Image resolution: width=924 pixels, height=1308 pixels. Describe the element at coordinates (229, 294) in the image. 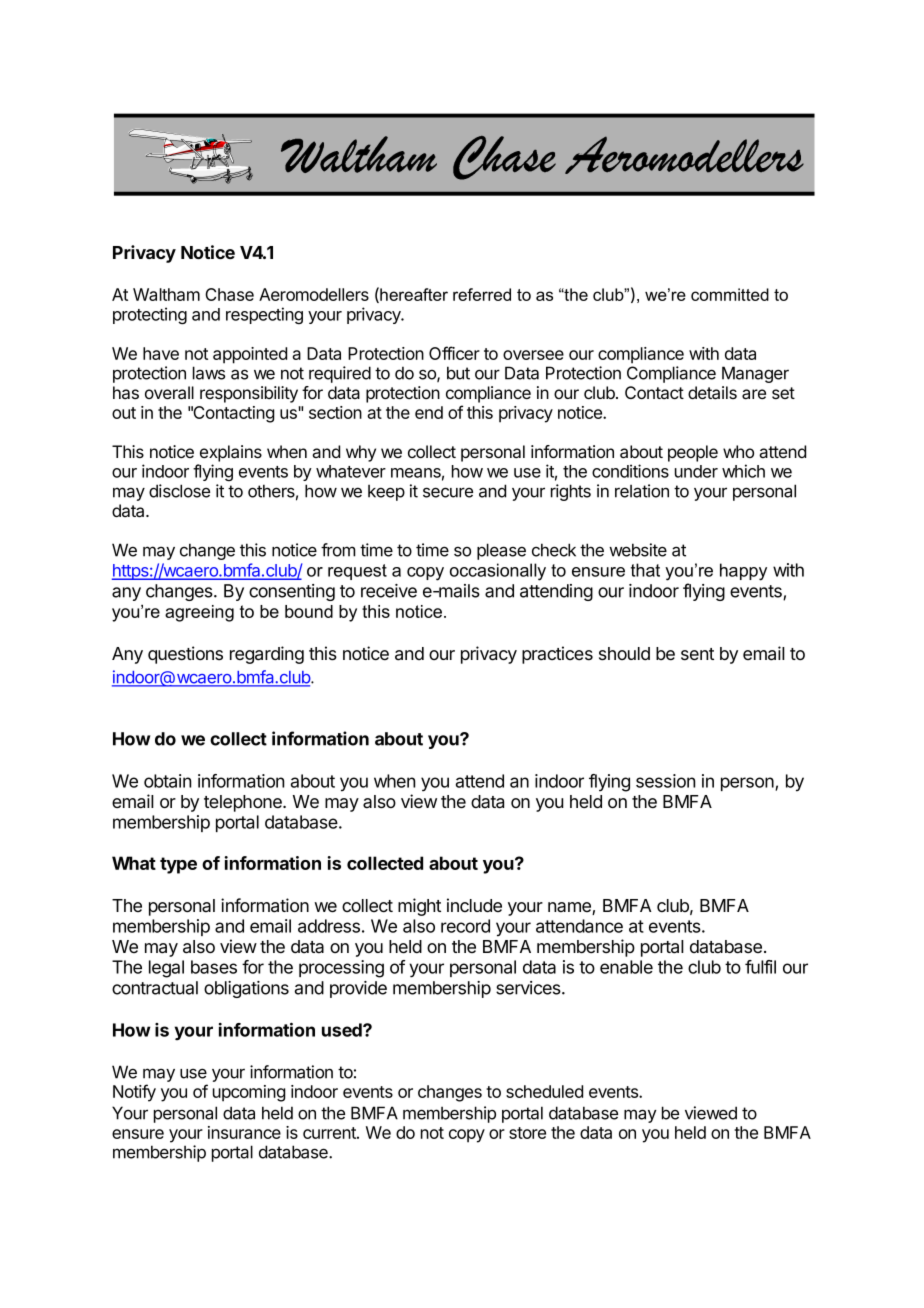

I see `Chase` at that location.
